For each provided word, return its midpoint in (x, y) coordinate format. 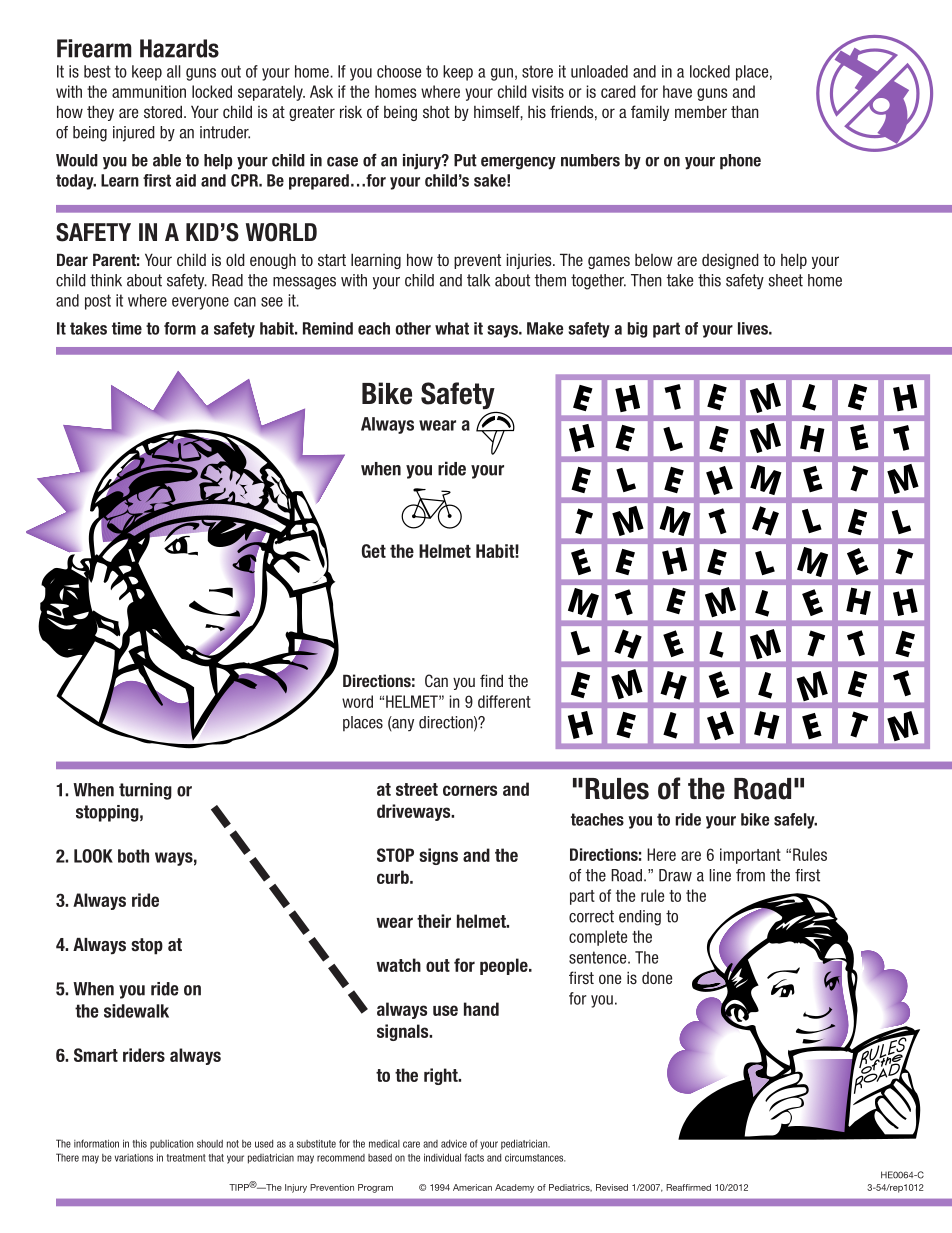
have (677, 91)
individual (442, 1157)
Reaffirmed (688, 1187)
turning (145, 791)
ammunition (149, 91)
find (491, 680)
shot (436, 112)
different (504, 701)
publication (171, 1144)
